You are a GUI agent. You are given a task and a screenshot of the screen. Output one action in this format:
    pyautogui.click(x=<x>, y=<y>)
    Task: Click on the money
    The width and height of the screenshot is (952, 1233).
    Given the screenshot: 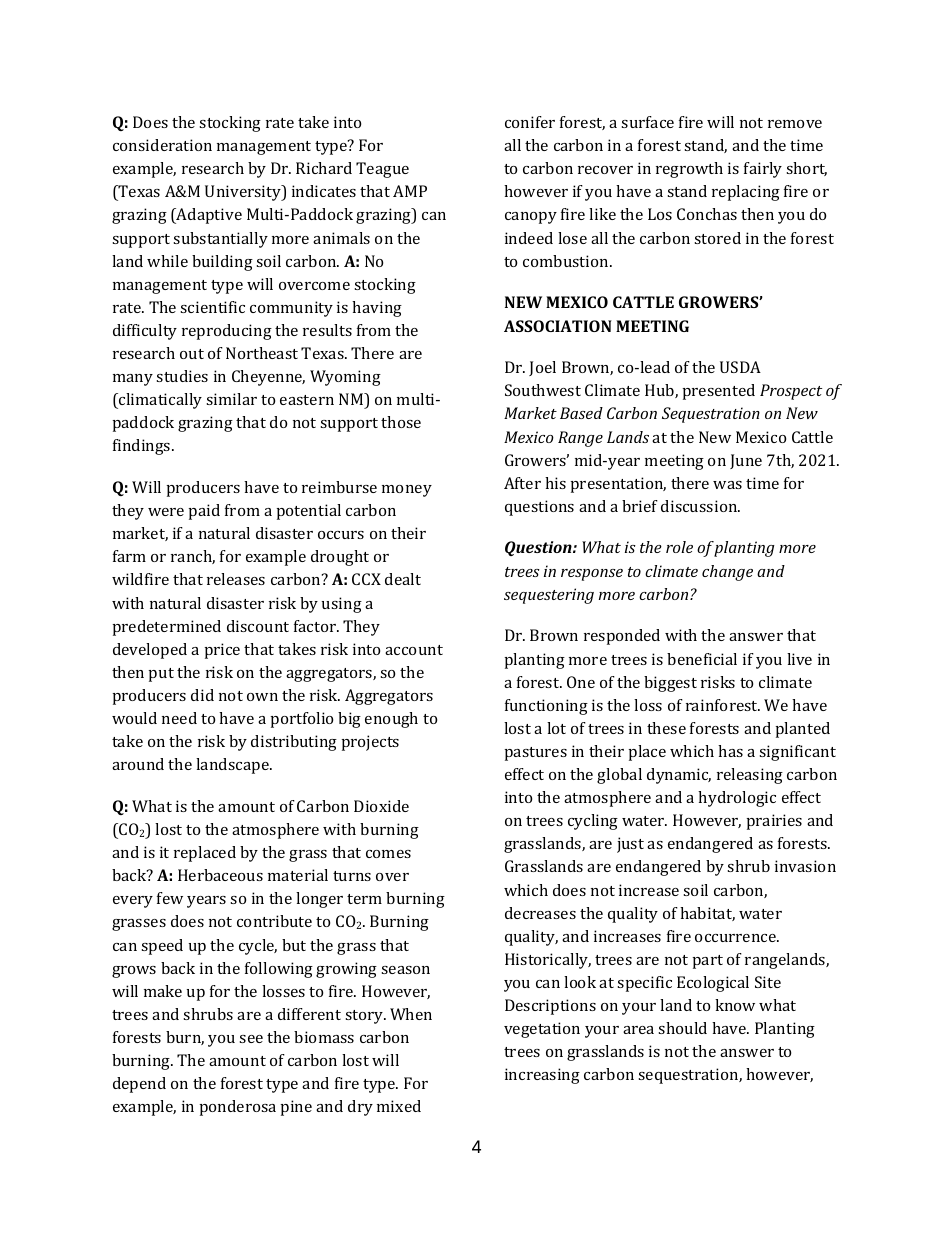 What is the action you would take?
    pyautogui.click(x=407, y=491)
